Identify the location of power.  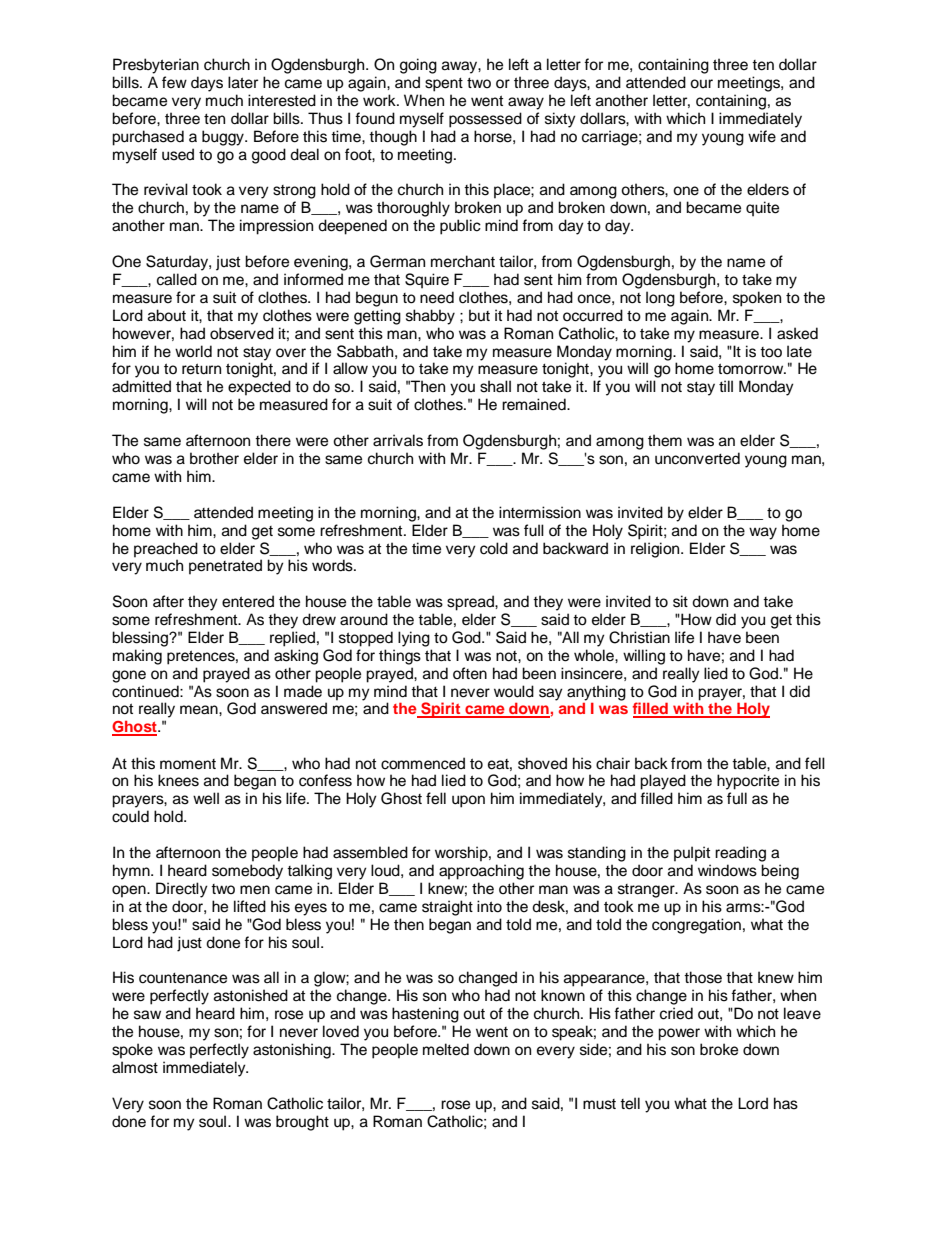
(679, 1034).
